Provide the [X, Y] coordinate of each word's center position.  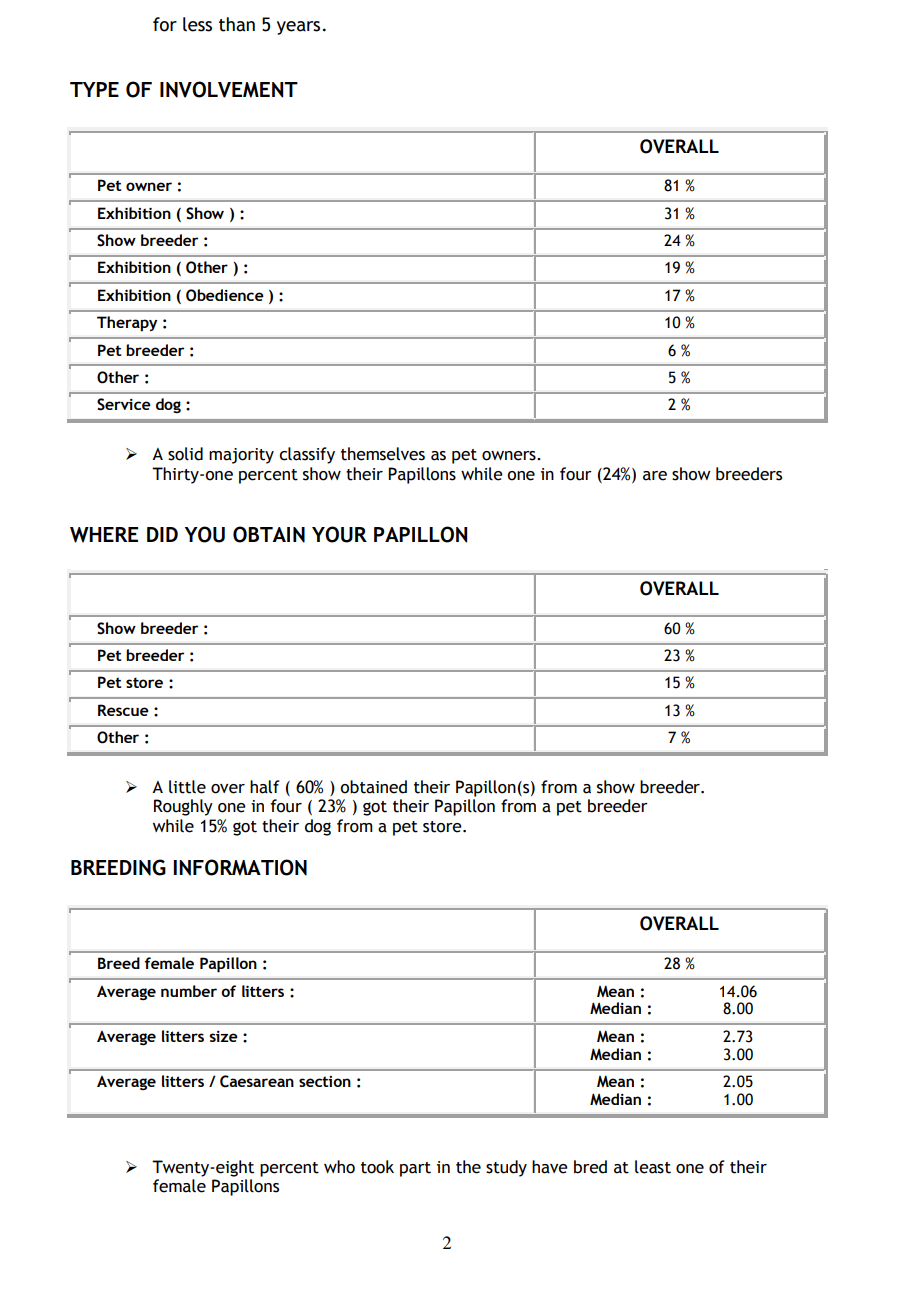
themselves [383, 454]
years [298, 28]
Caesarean [257, 1081]
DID [162, 534]
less [197, 24]
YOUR [339, 534]
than [237, 24]
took [377, 1167]
